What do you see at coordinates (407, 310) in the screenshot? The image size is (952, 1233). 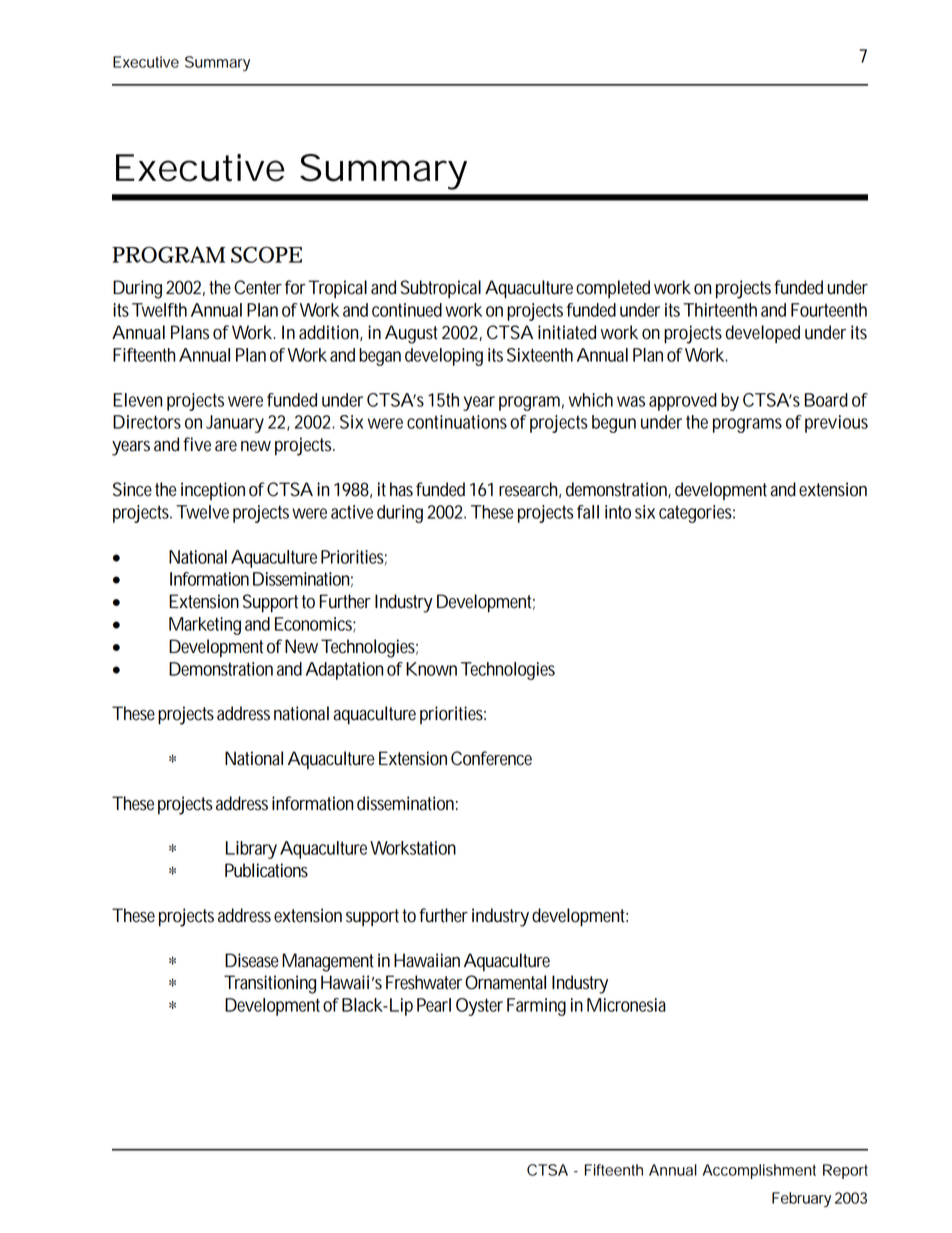 I see `continued` at bounding box center [407, 310].
